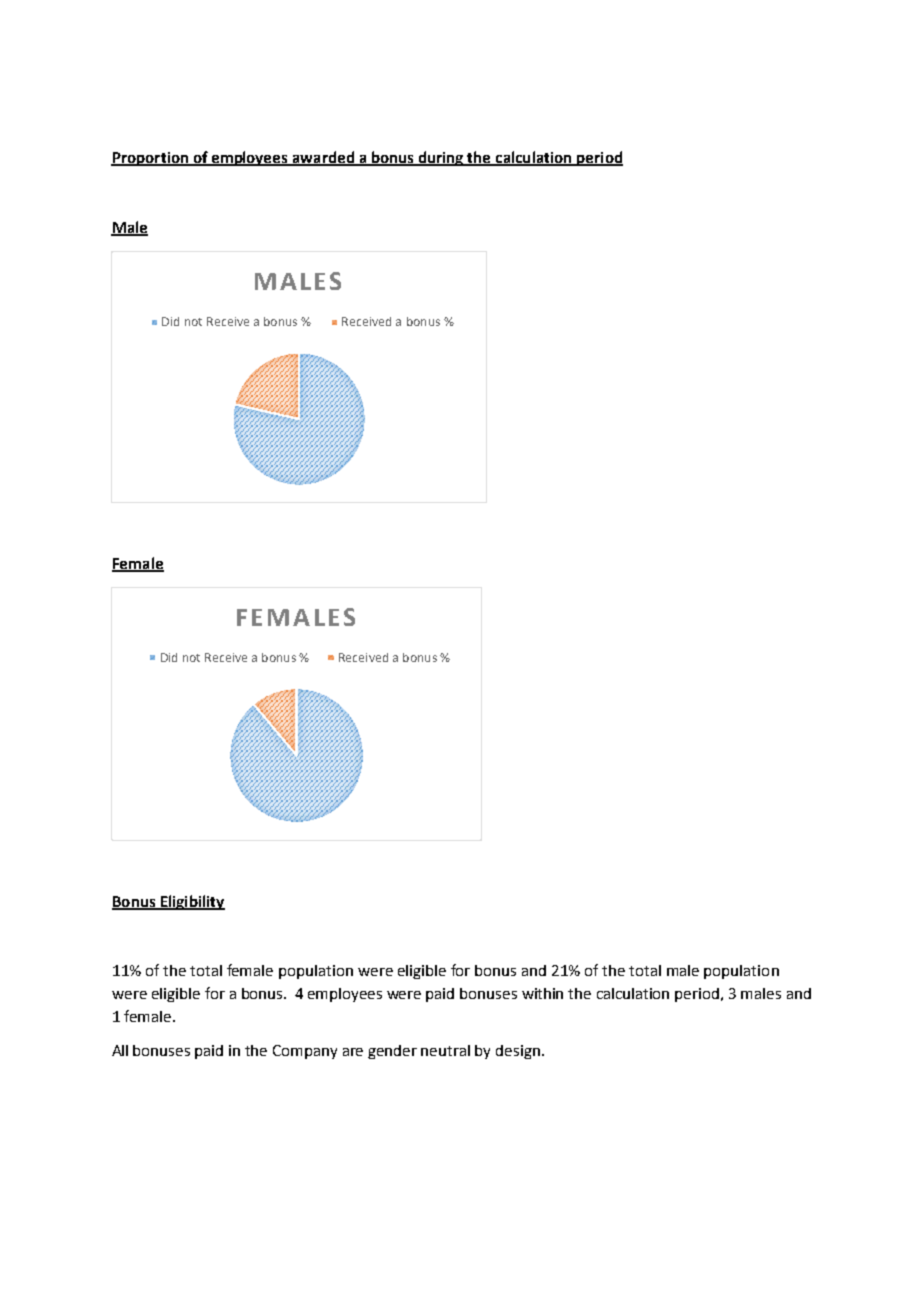 This screenshot has width=924, height=1308. Describe the element at coordinates (191, 902) in the screenshot. I see `Eligibility` at that location.
